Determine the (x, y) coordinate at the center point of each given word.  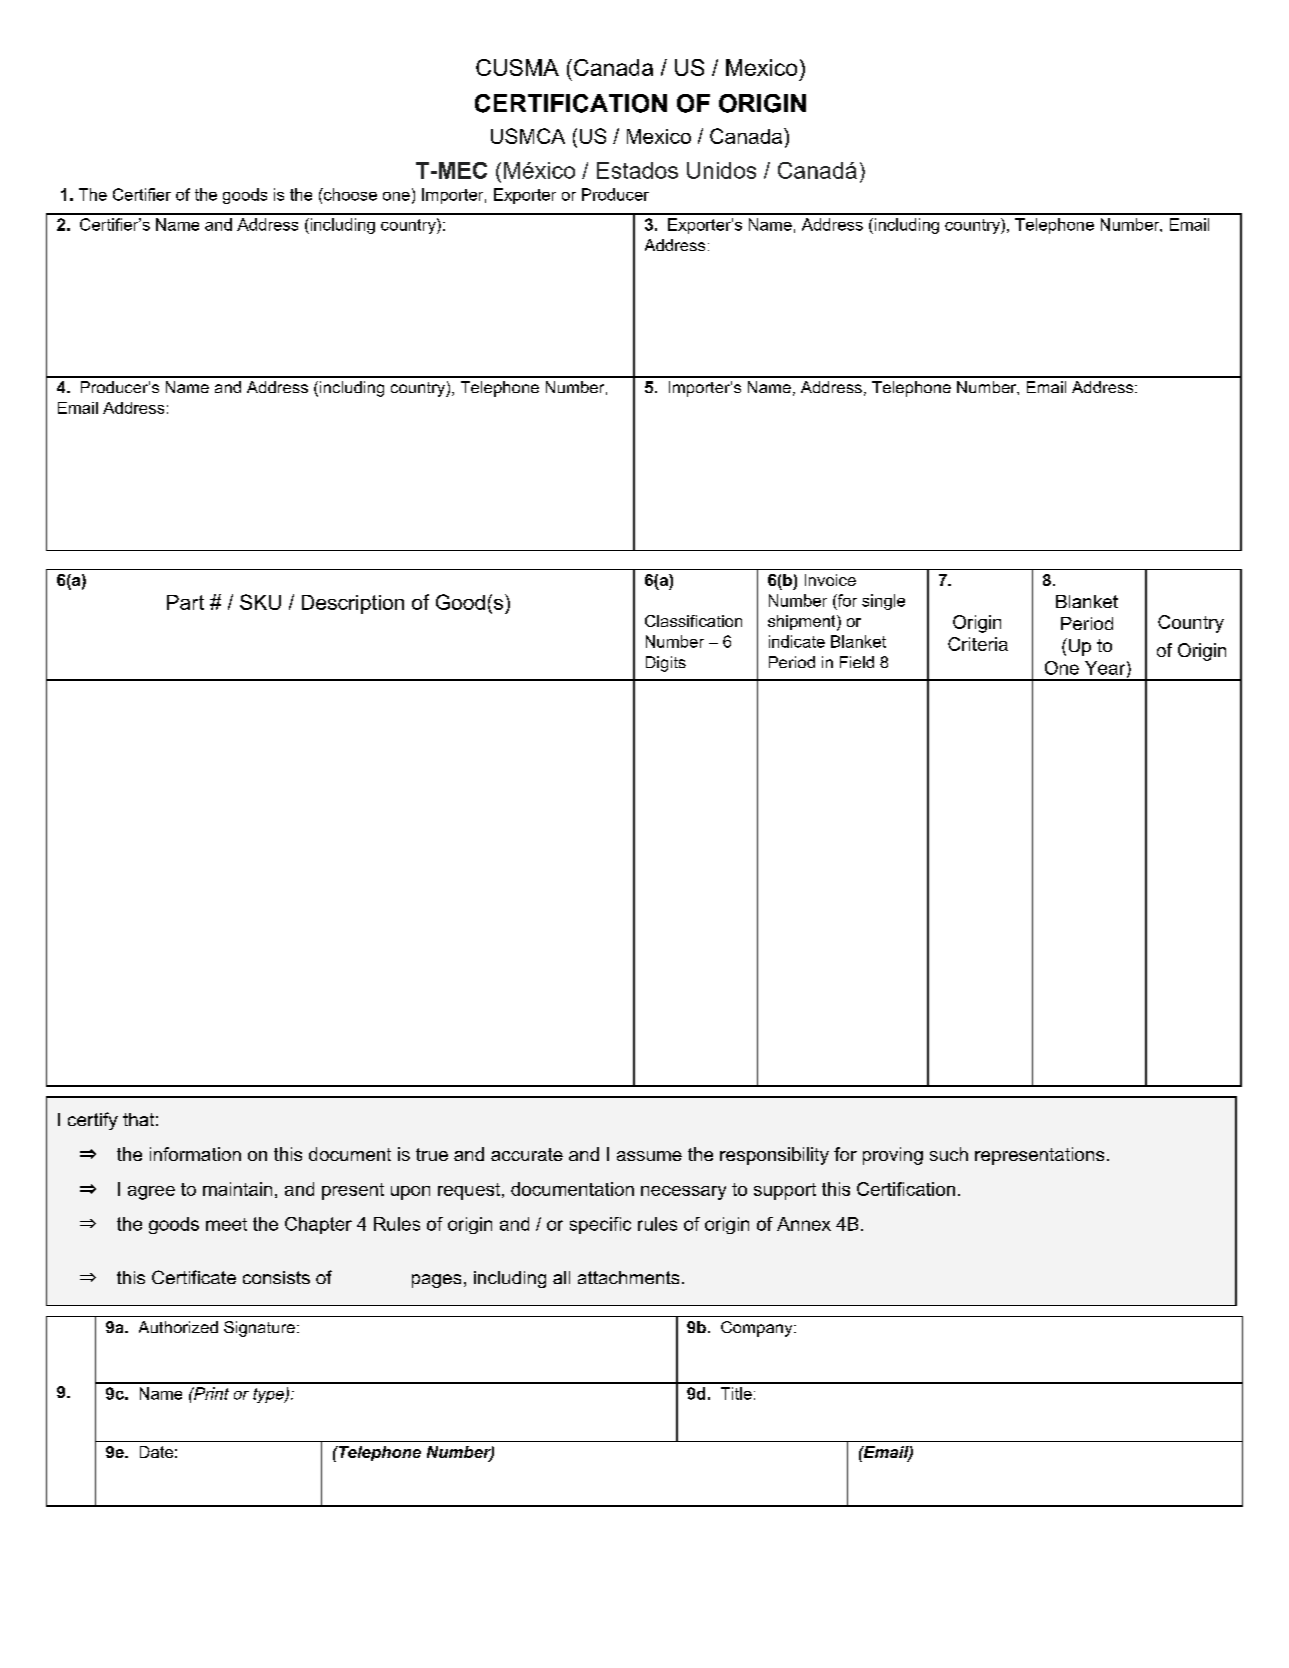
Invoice (830, 580)
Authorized (178, 1327)
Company (758, 1329)
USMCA (528, 136)
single (883, 602)
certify (93, 1121)
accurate (527, 1154)
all (561, 1277)
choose (349, 194)
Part (185, 602)
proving (893, 1156)
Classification (693, 621)
